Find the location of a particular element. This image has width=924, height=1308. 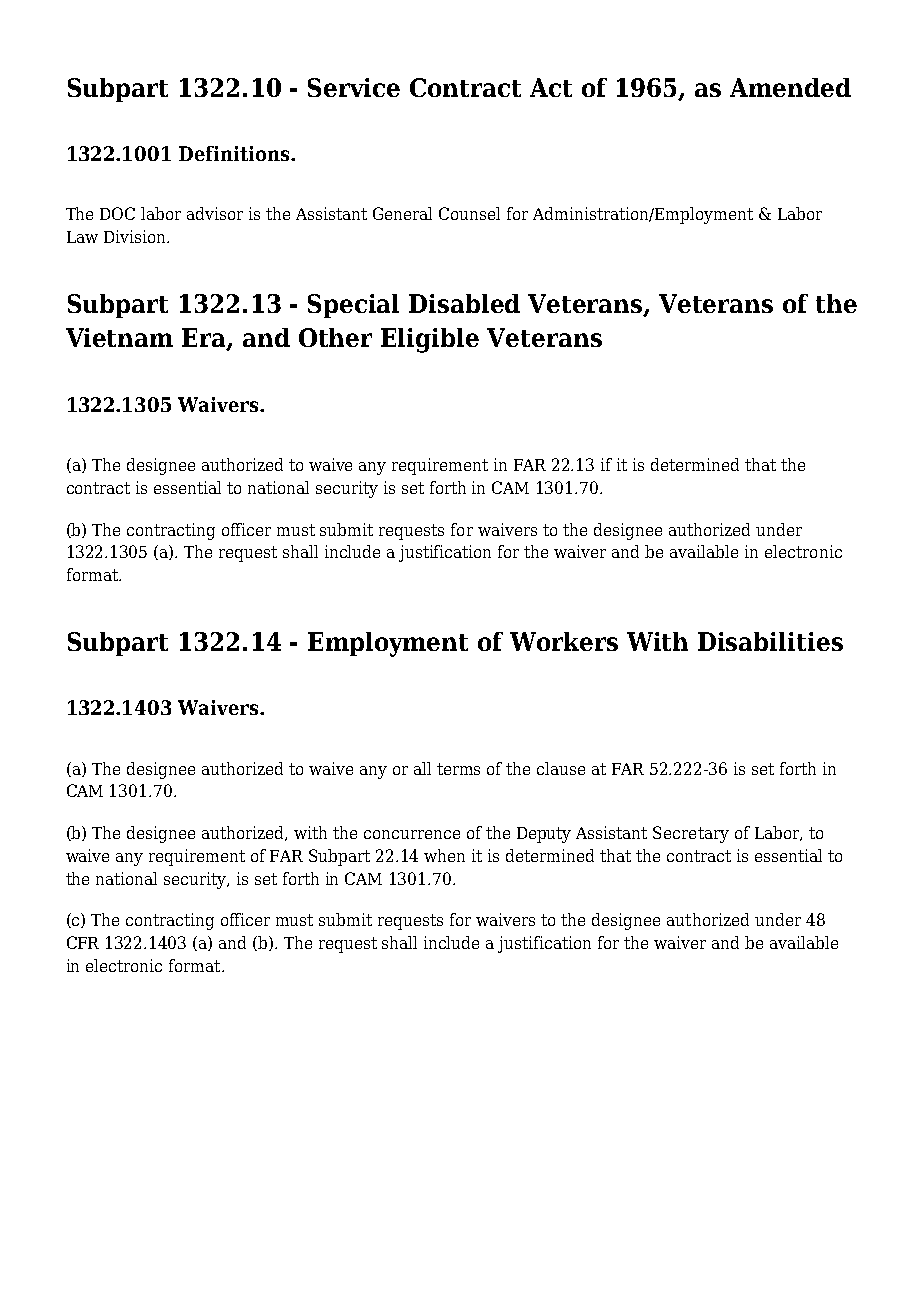

Amended is located at coordinates (790, 87).
